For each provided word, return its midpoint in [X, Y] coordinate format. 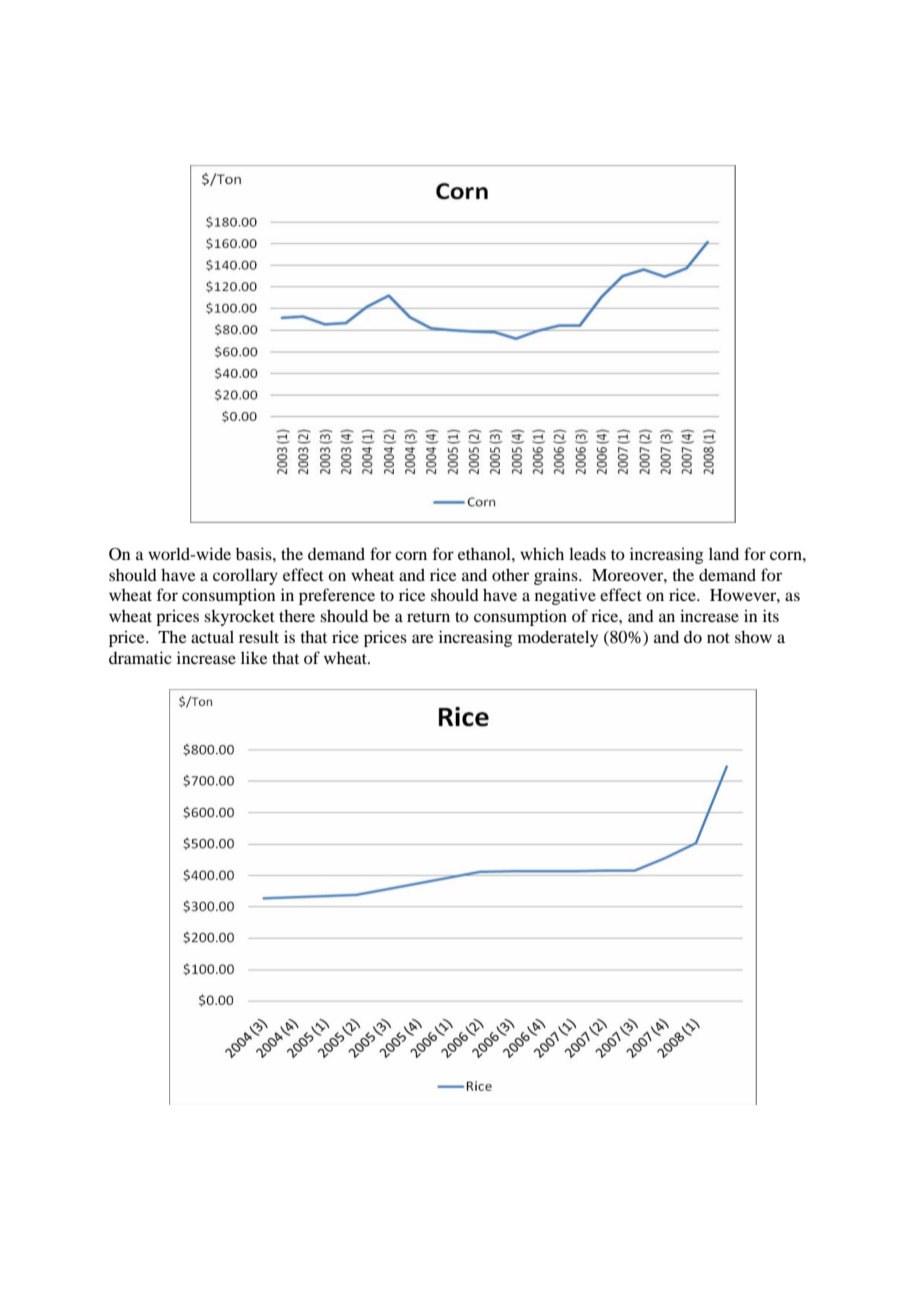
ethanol [485, 553]
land [724, 553]
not [718, 638]
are [423, 638]
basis [255, 553]
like [254, 657]
